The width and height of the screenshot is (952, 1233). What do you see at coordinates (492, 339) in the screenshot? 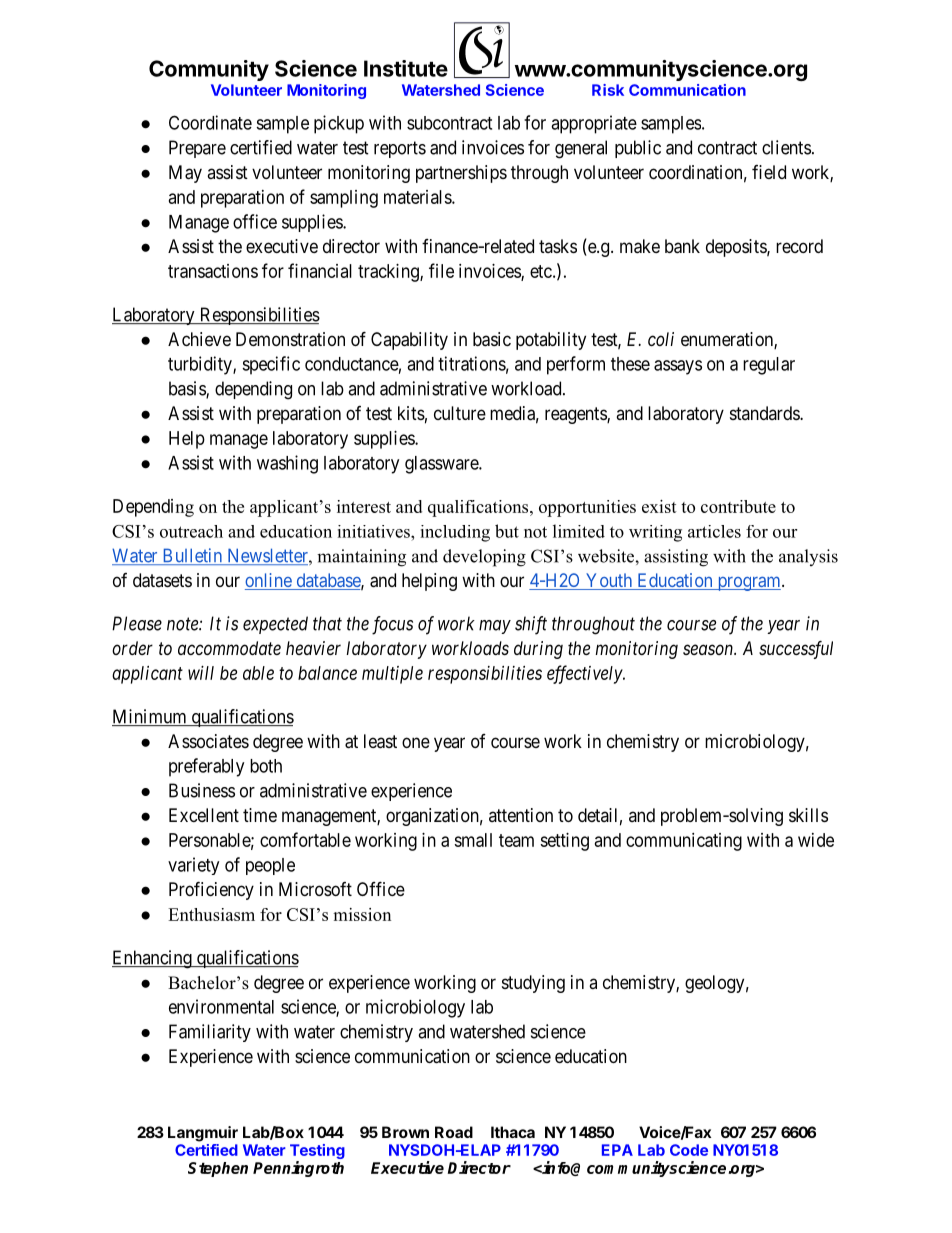
I see `basic` at bounding box center [492, 339].
